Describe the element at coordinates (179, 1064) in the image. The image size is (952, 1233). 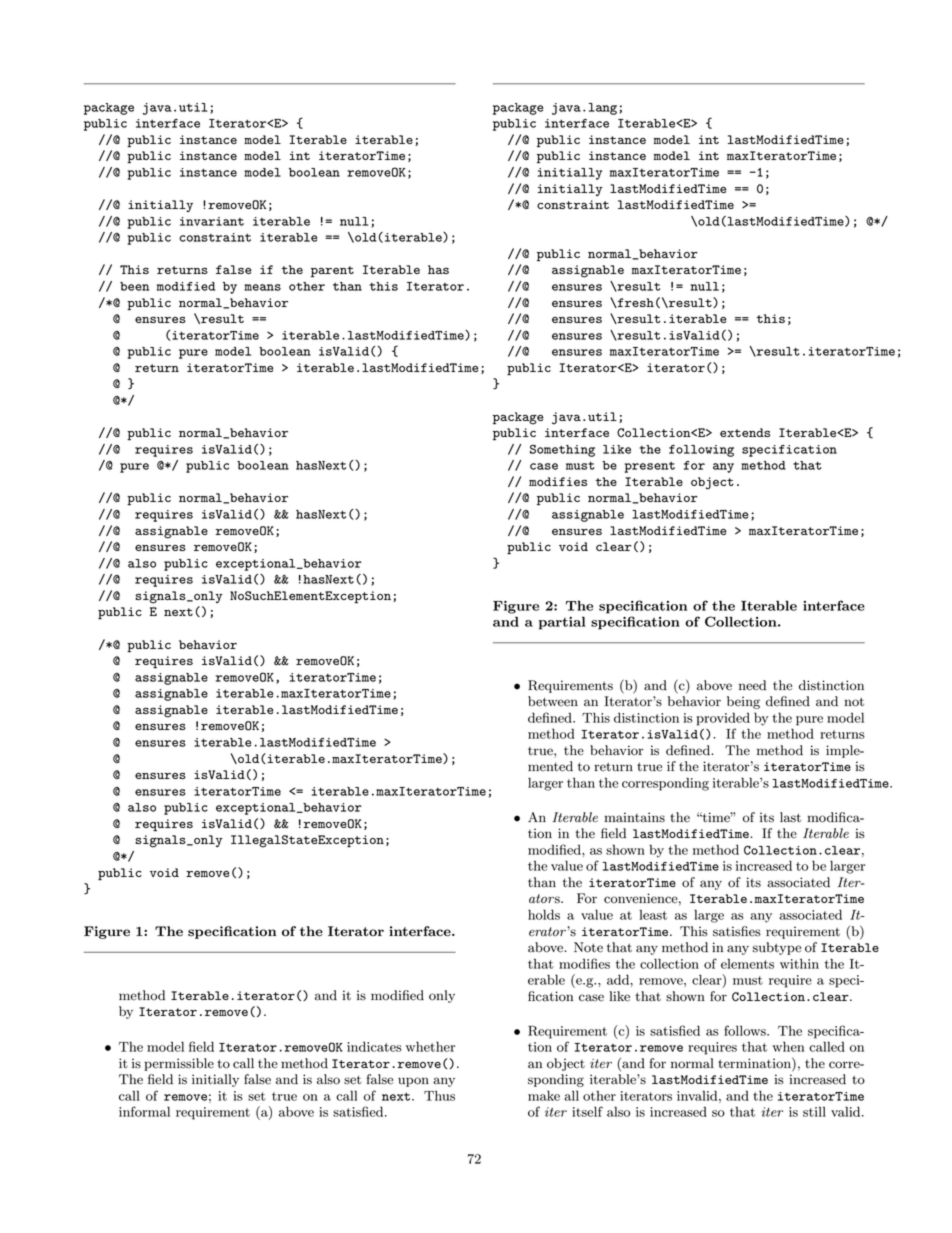
I see `permissible` at that location.
